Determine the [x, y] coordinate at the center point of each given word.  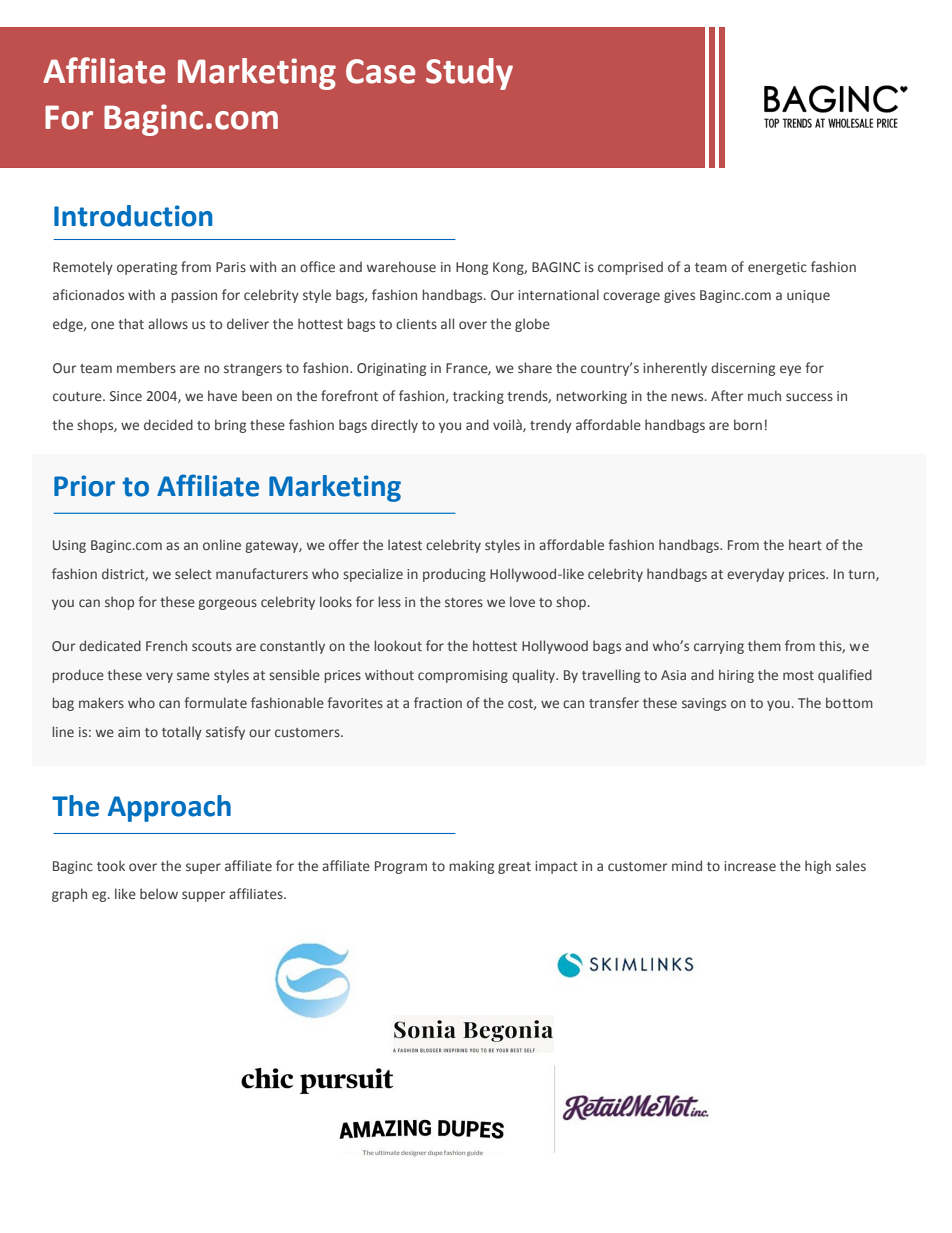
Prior [84, 486]
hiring [736, 676]
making [471, 867]
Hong [472, 268]
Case [381, 71]
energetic [777, 268]
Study [469, 74]
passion [194, 296]
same [193, 676]
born [748, 424]
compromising [463, 676]
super [203, 868]
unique [808, 296]
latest [405, 544]
